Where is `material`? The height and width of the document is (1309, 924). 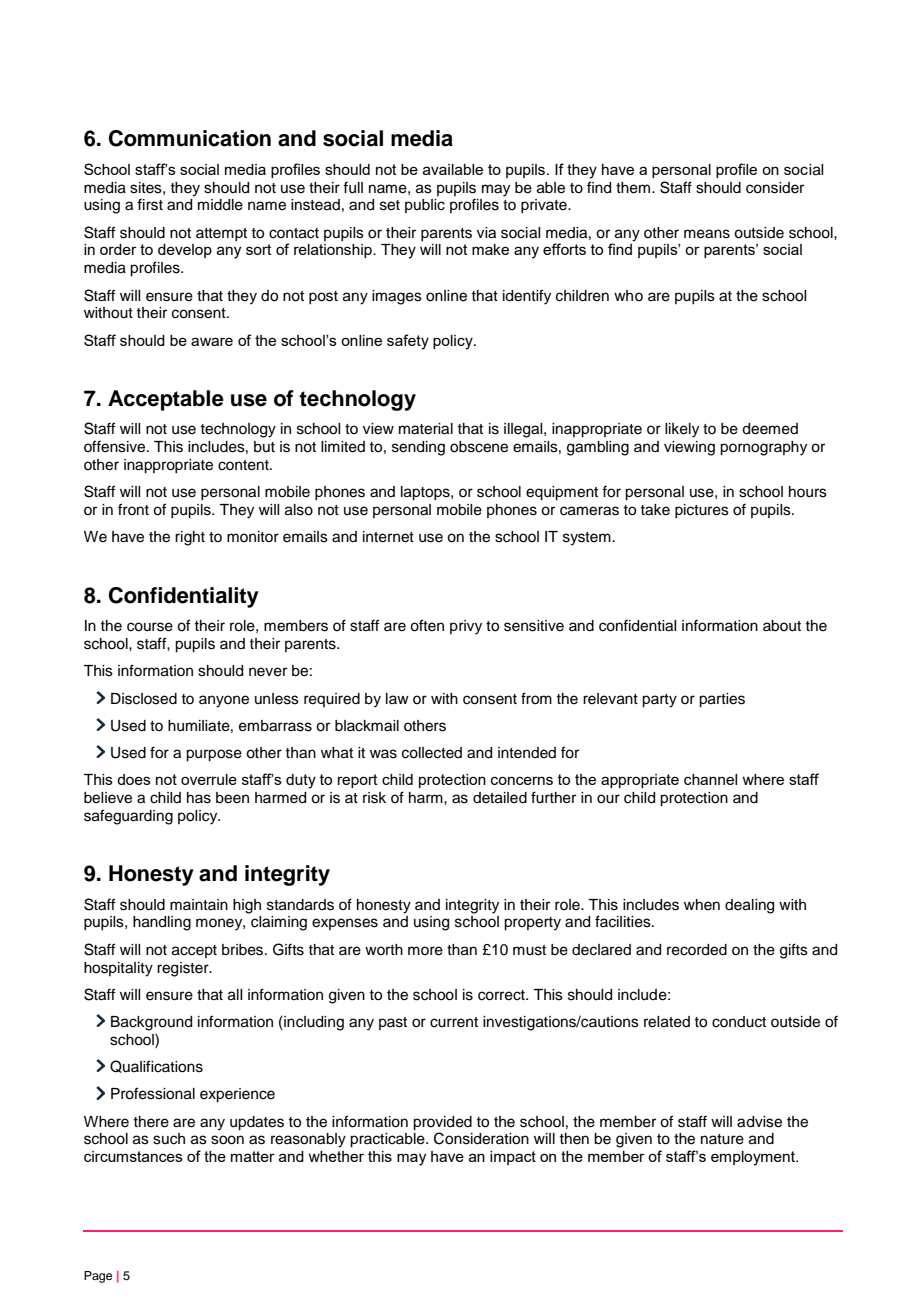 material is located at coordinates (426, 429).
